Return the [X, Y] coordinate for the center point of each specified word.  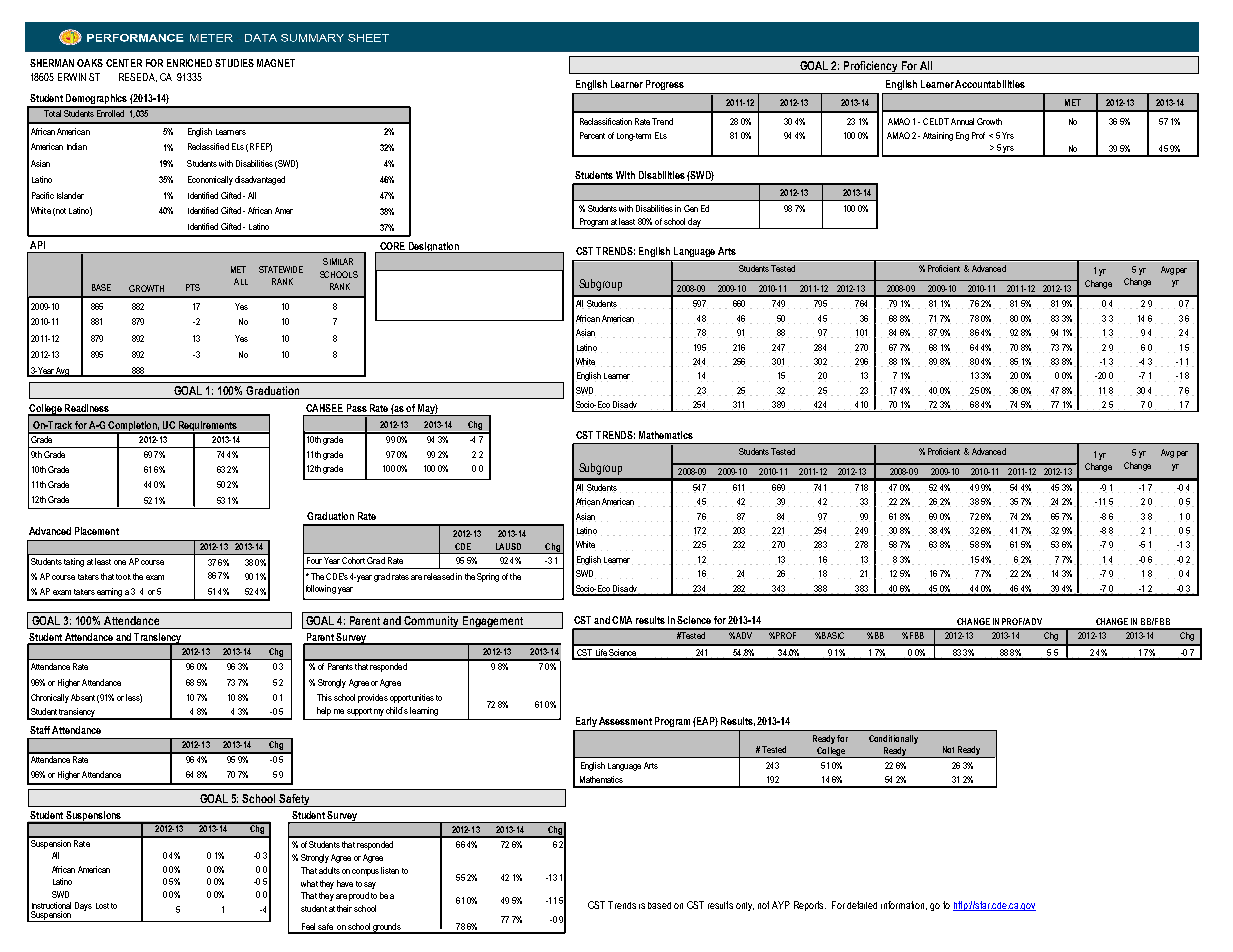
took [123, 577]
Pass [357, 408]
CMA [622, 620]
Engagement [493, 622]
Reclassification [606, 121]
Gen [691, 208]
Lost [102, 906]
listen [390, 870]
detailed [862, 905]
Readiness [87, 409]
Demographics [96, 100]
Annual [962, 121]
